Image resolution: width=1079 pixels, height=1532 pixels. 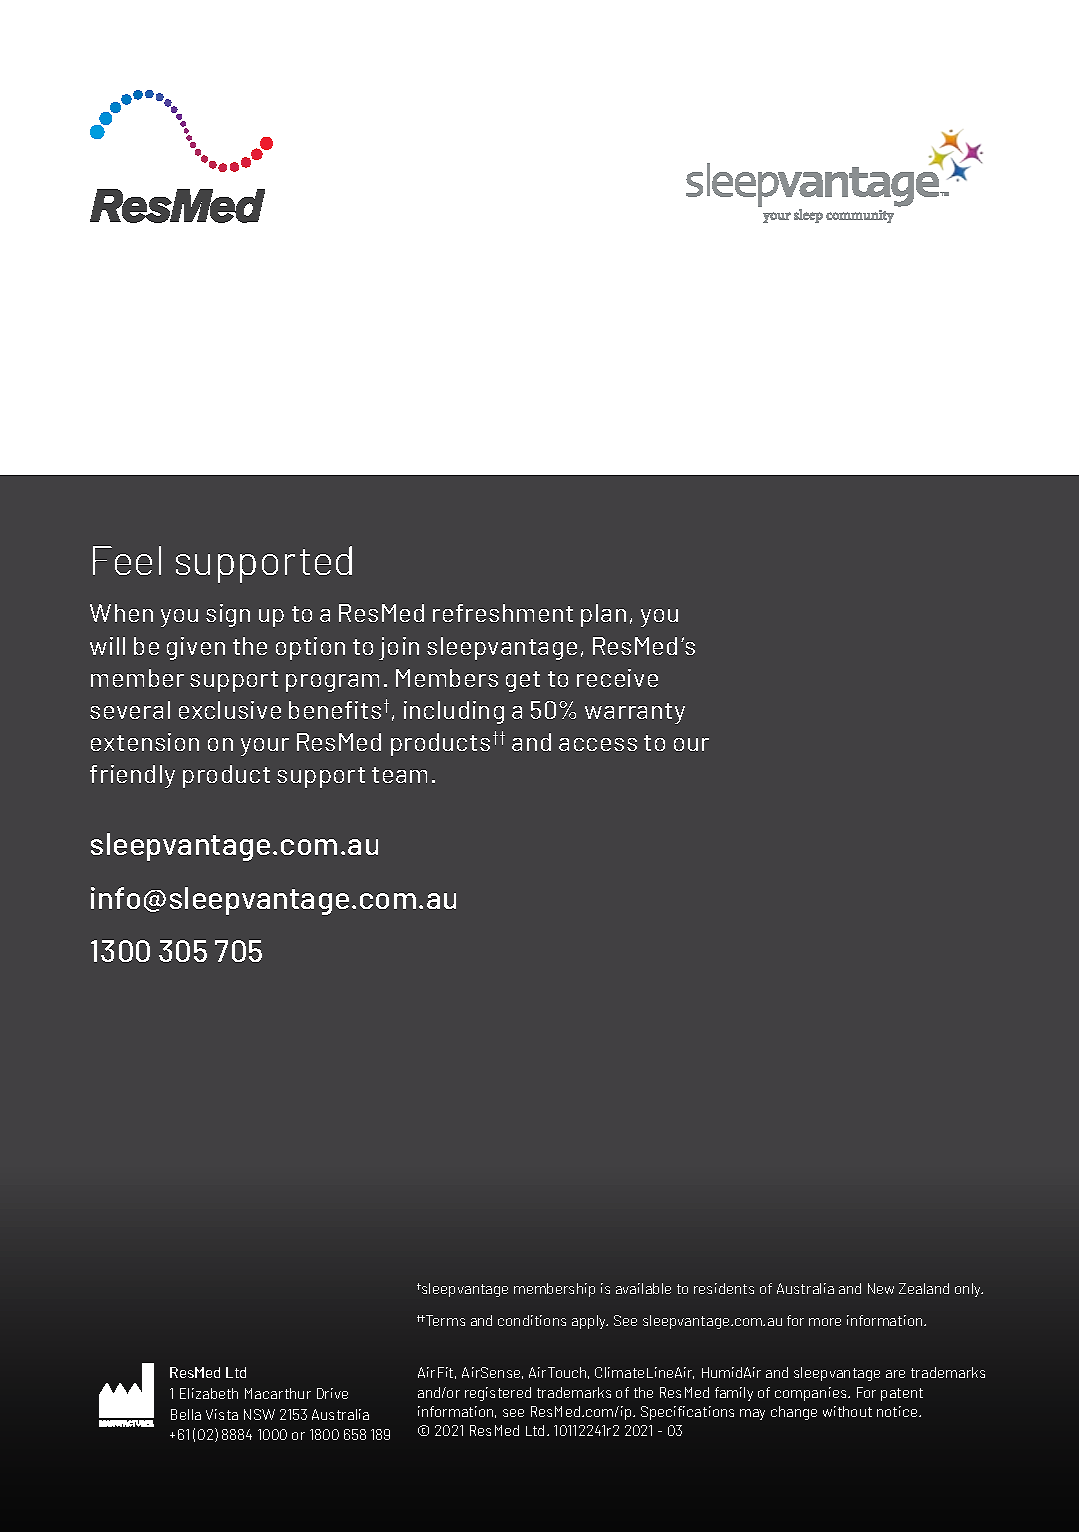 What do you see at coordinates (503, 613) in the document?
I see `refreshment` at bounding box center [503, 613].
